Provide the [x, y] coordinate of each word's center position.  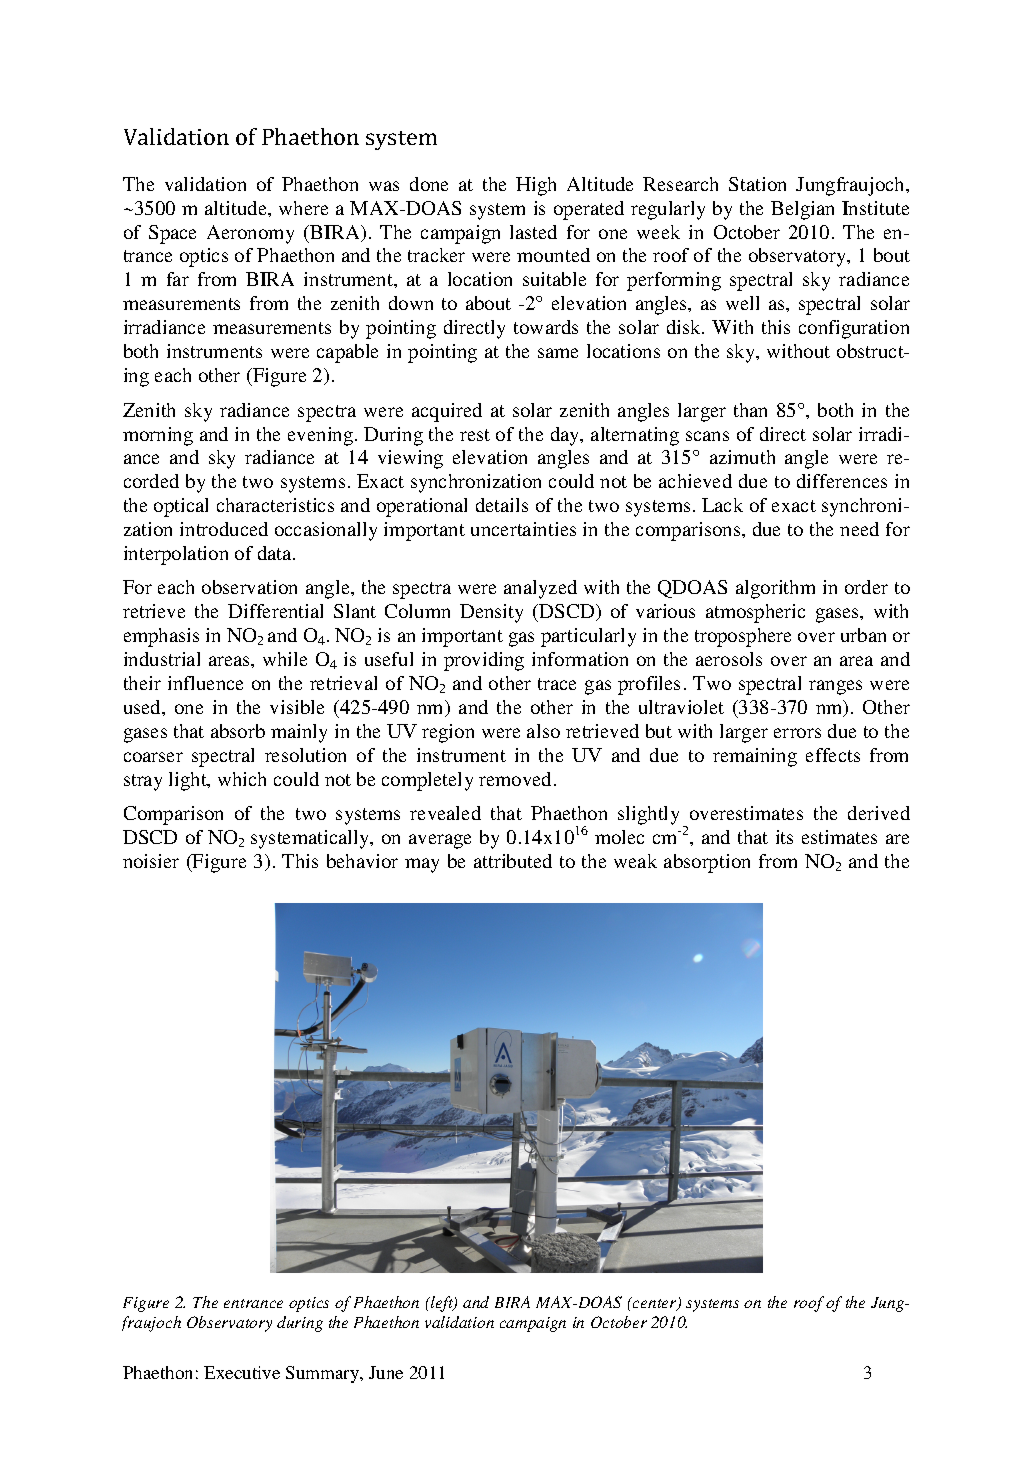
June [386, 1372]
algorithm [775, 589]
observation [249, 587]
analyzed [540, 589]
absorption [707, 863]
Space [172, 234]
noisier [151, 861]
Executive [242, 1372]
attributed [513, 861]
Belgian [802, 210]
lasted [533, 232]
